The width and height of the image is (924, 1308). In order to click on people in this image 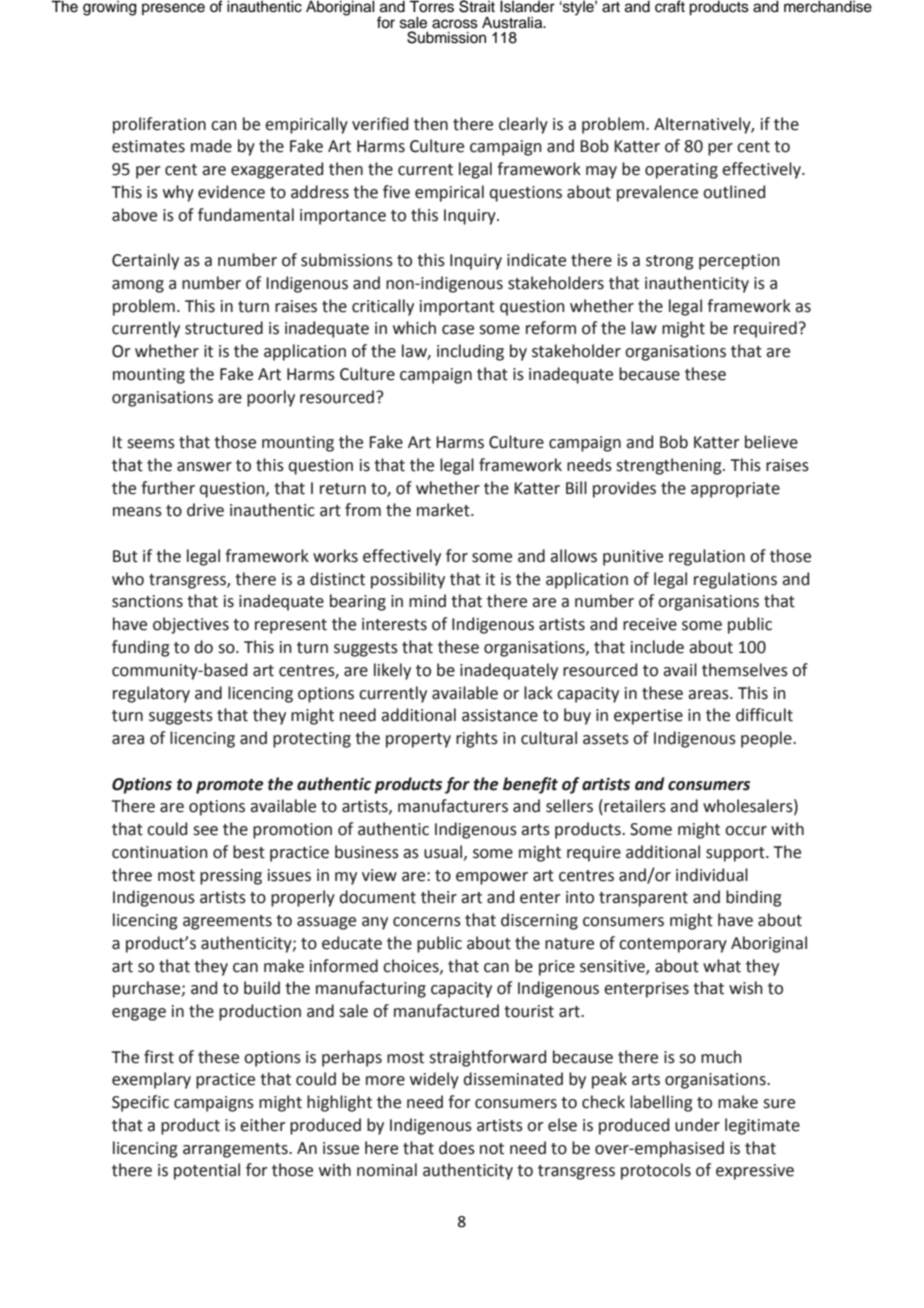, I will do `click(767, 739)`.
